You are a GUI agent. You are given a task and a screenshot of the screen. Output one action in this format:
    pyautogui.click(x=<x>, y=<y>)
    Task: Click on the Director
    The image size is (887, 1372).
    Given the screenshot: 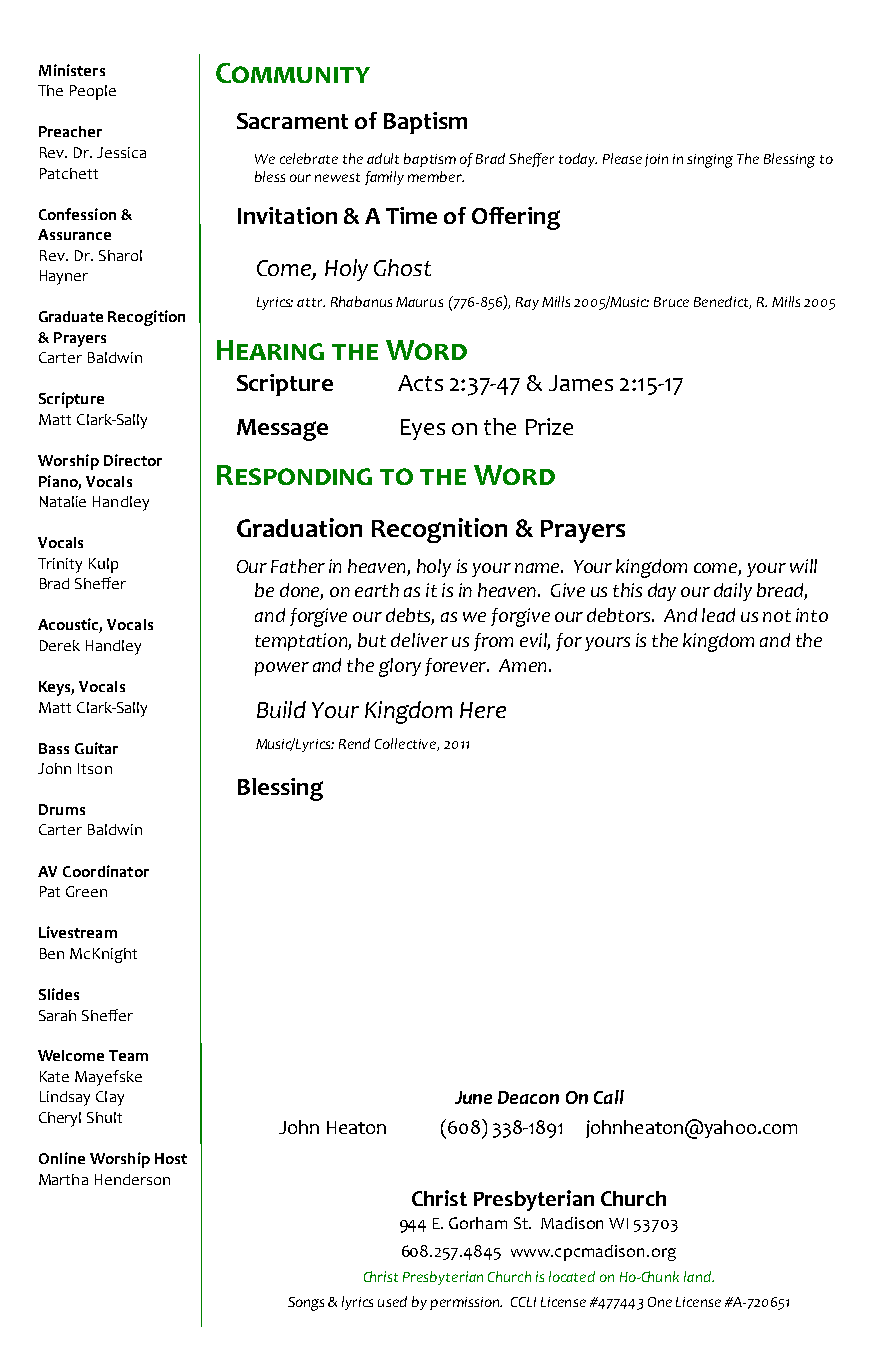 What is the action you would take?
    pyautogui.click(x=133, y=460)
